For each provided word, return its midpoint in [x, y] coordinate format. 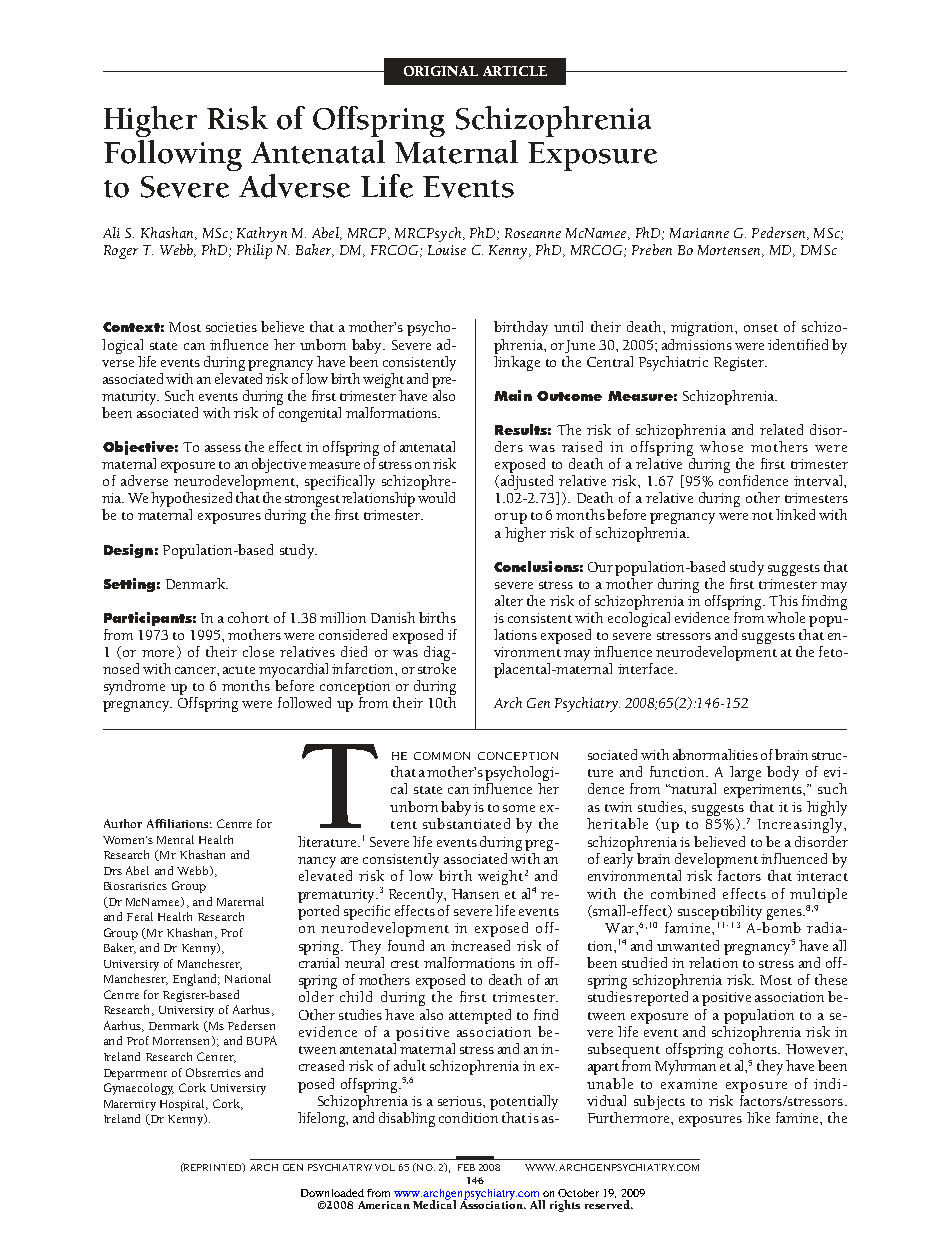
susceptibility [721, 914]
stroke [437, 668]
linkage [517, 362]
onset [761, 328]
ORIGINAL [441, 71]
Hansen [475, 894]
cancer [196, 670]
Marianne [699, 233]
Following [173, 155]
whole [786, 617]
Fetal [140, 916]
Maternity [130, 1105]
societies [231, 327]
